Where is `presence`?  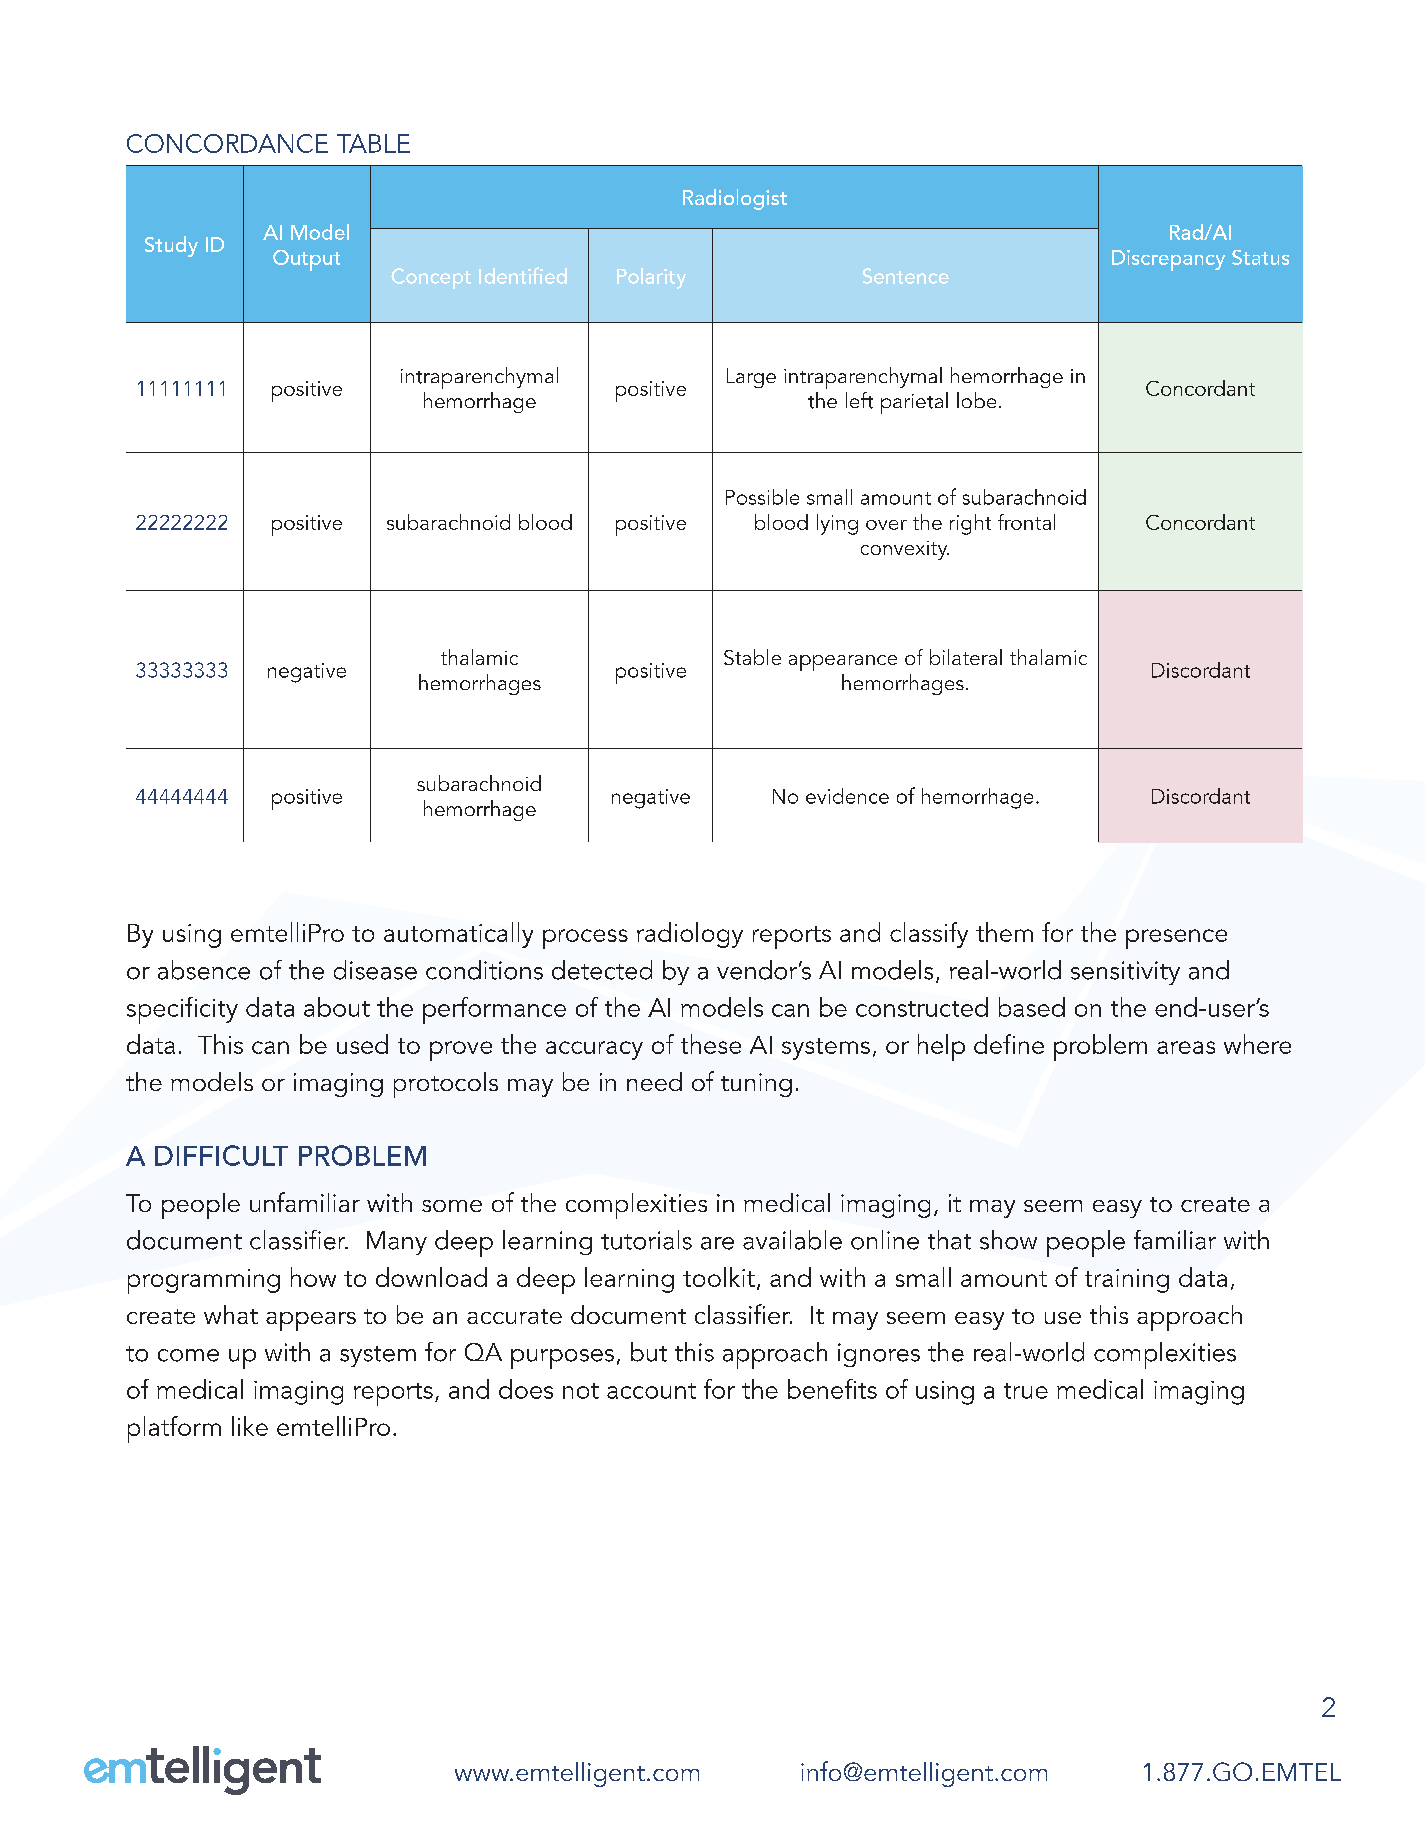 presence is located at coordinates (1176, 939).
